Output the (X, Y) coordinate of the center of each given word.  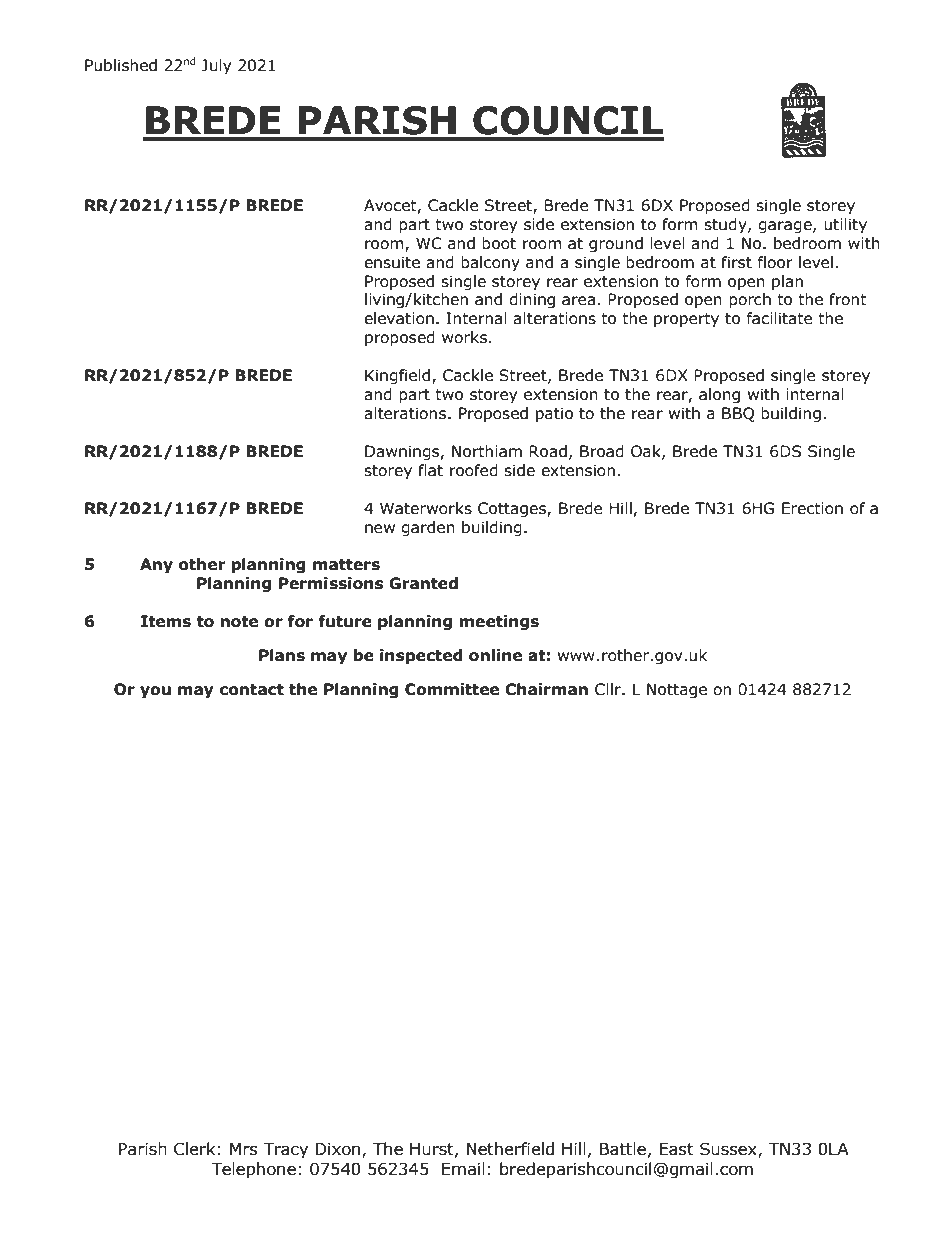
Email (463, 1169)
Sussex (729, 1149)
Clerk (195, 1149)
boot (499, 243)
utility (845, 225)
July (216, 66)
